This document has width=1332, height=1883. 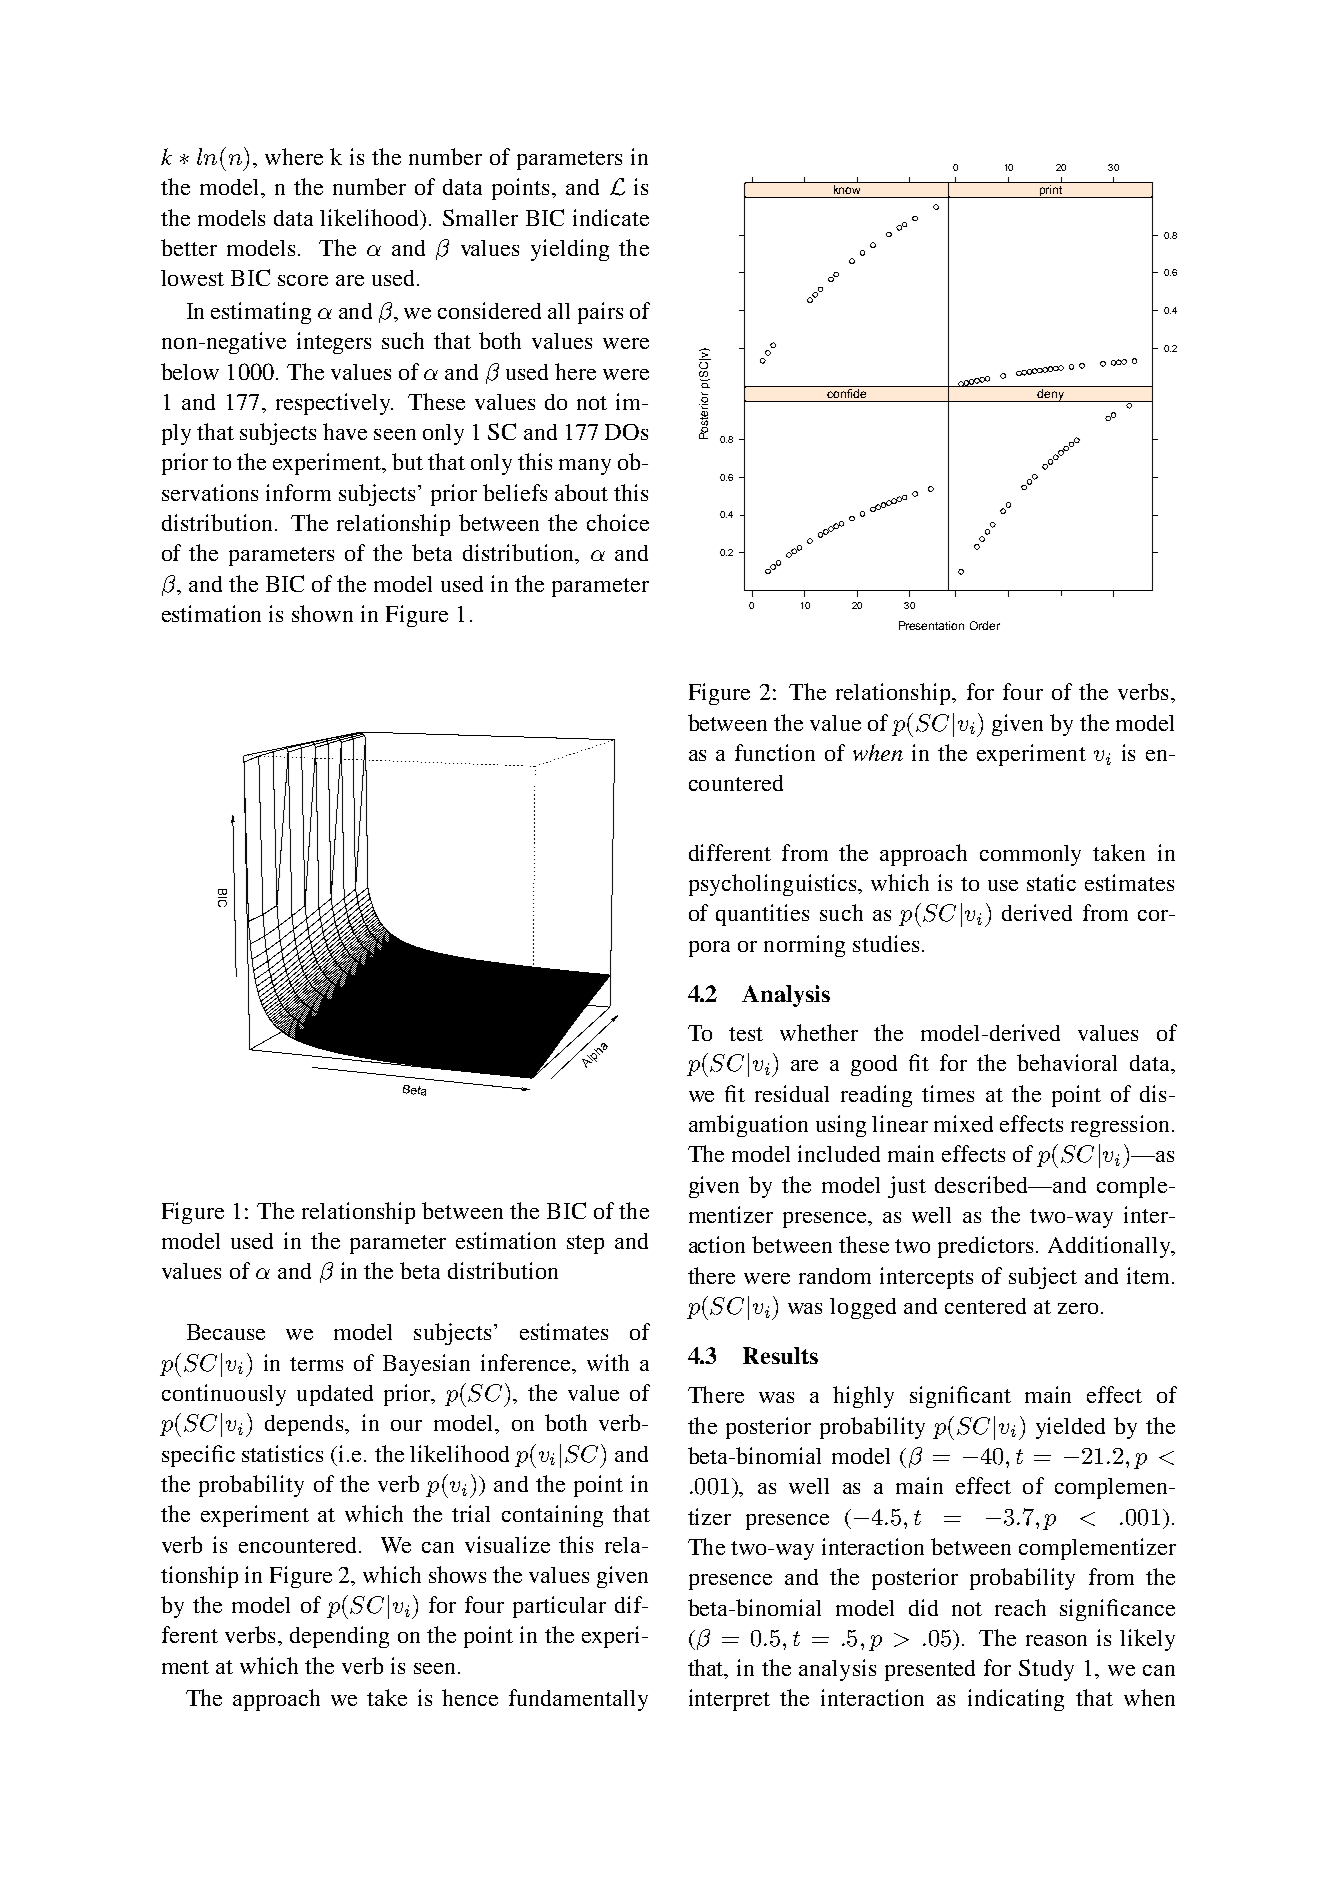 I want to click on Order, so click(x=985, y=625).
